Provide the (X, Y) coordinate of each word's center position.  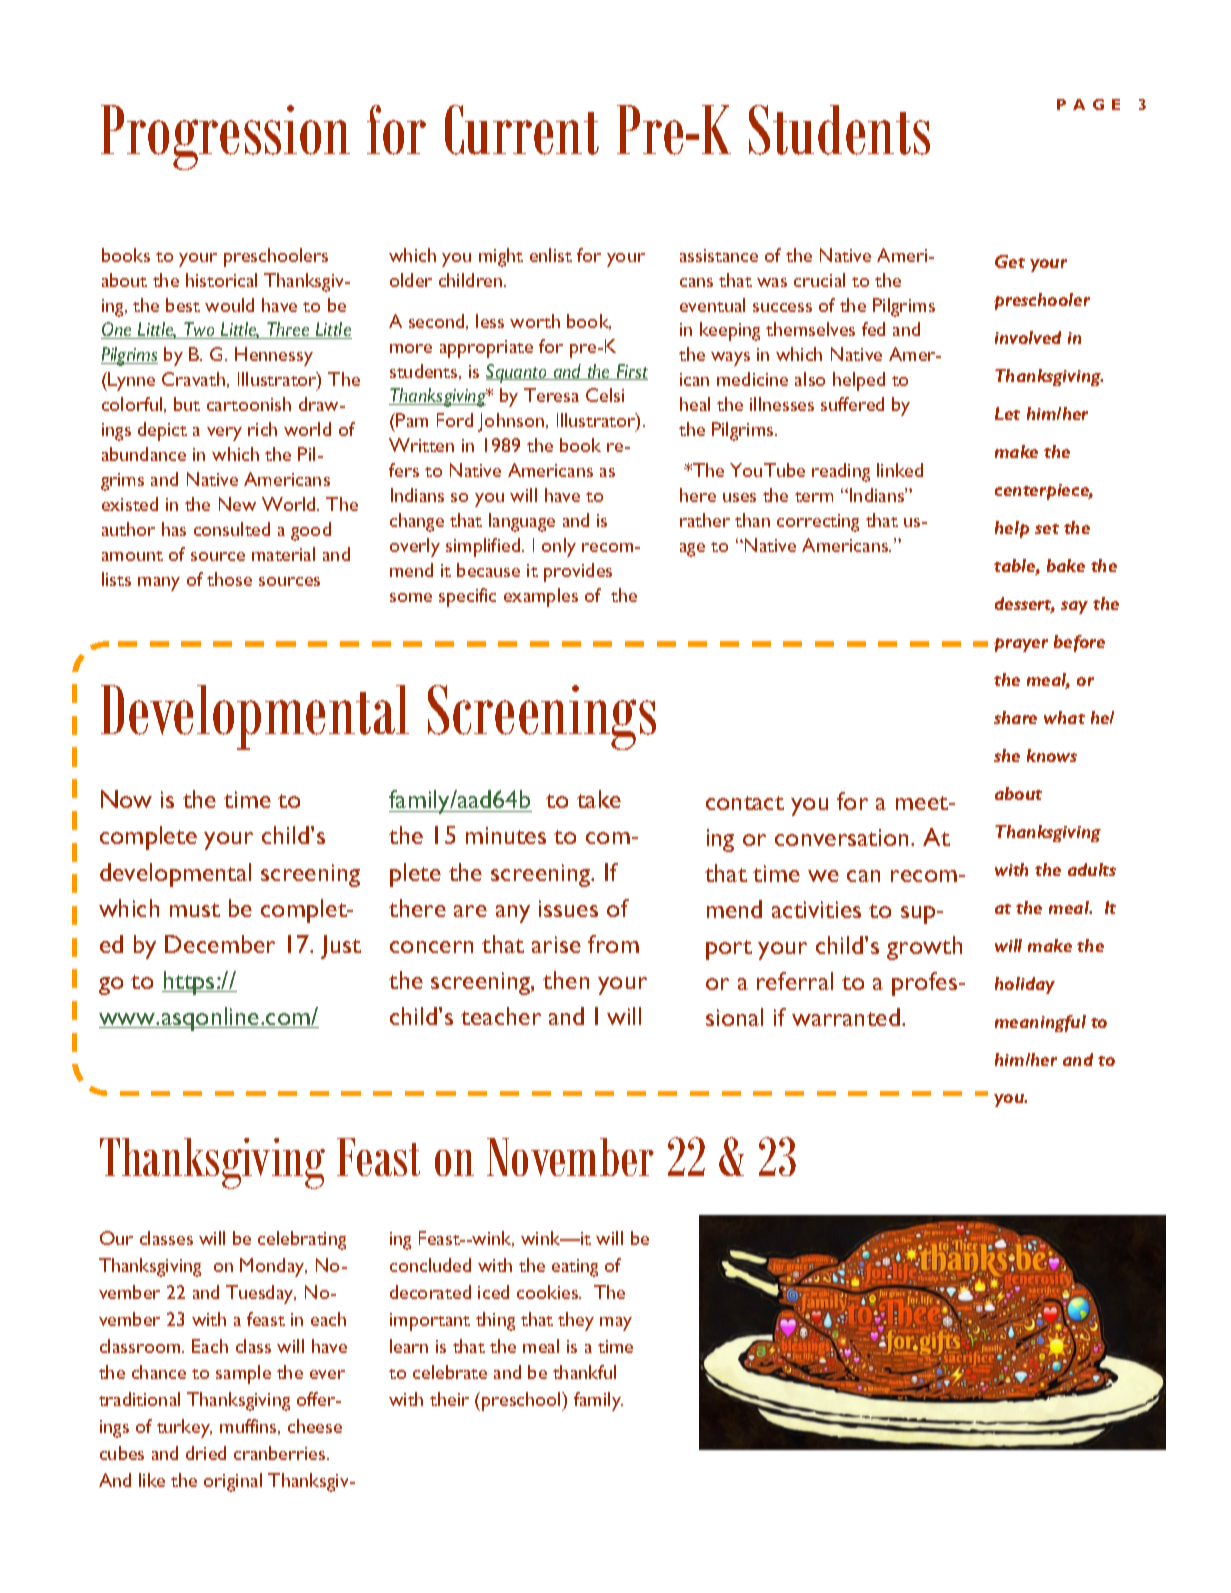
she (1007, 755)
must (195, 910)
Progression (225, 137)
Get (1010, 261)
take (599, 799)
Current (522, 130)
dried (206, 1453)
